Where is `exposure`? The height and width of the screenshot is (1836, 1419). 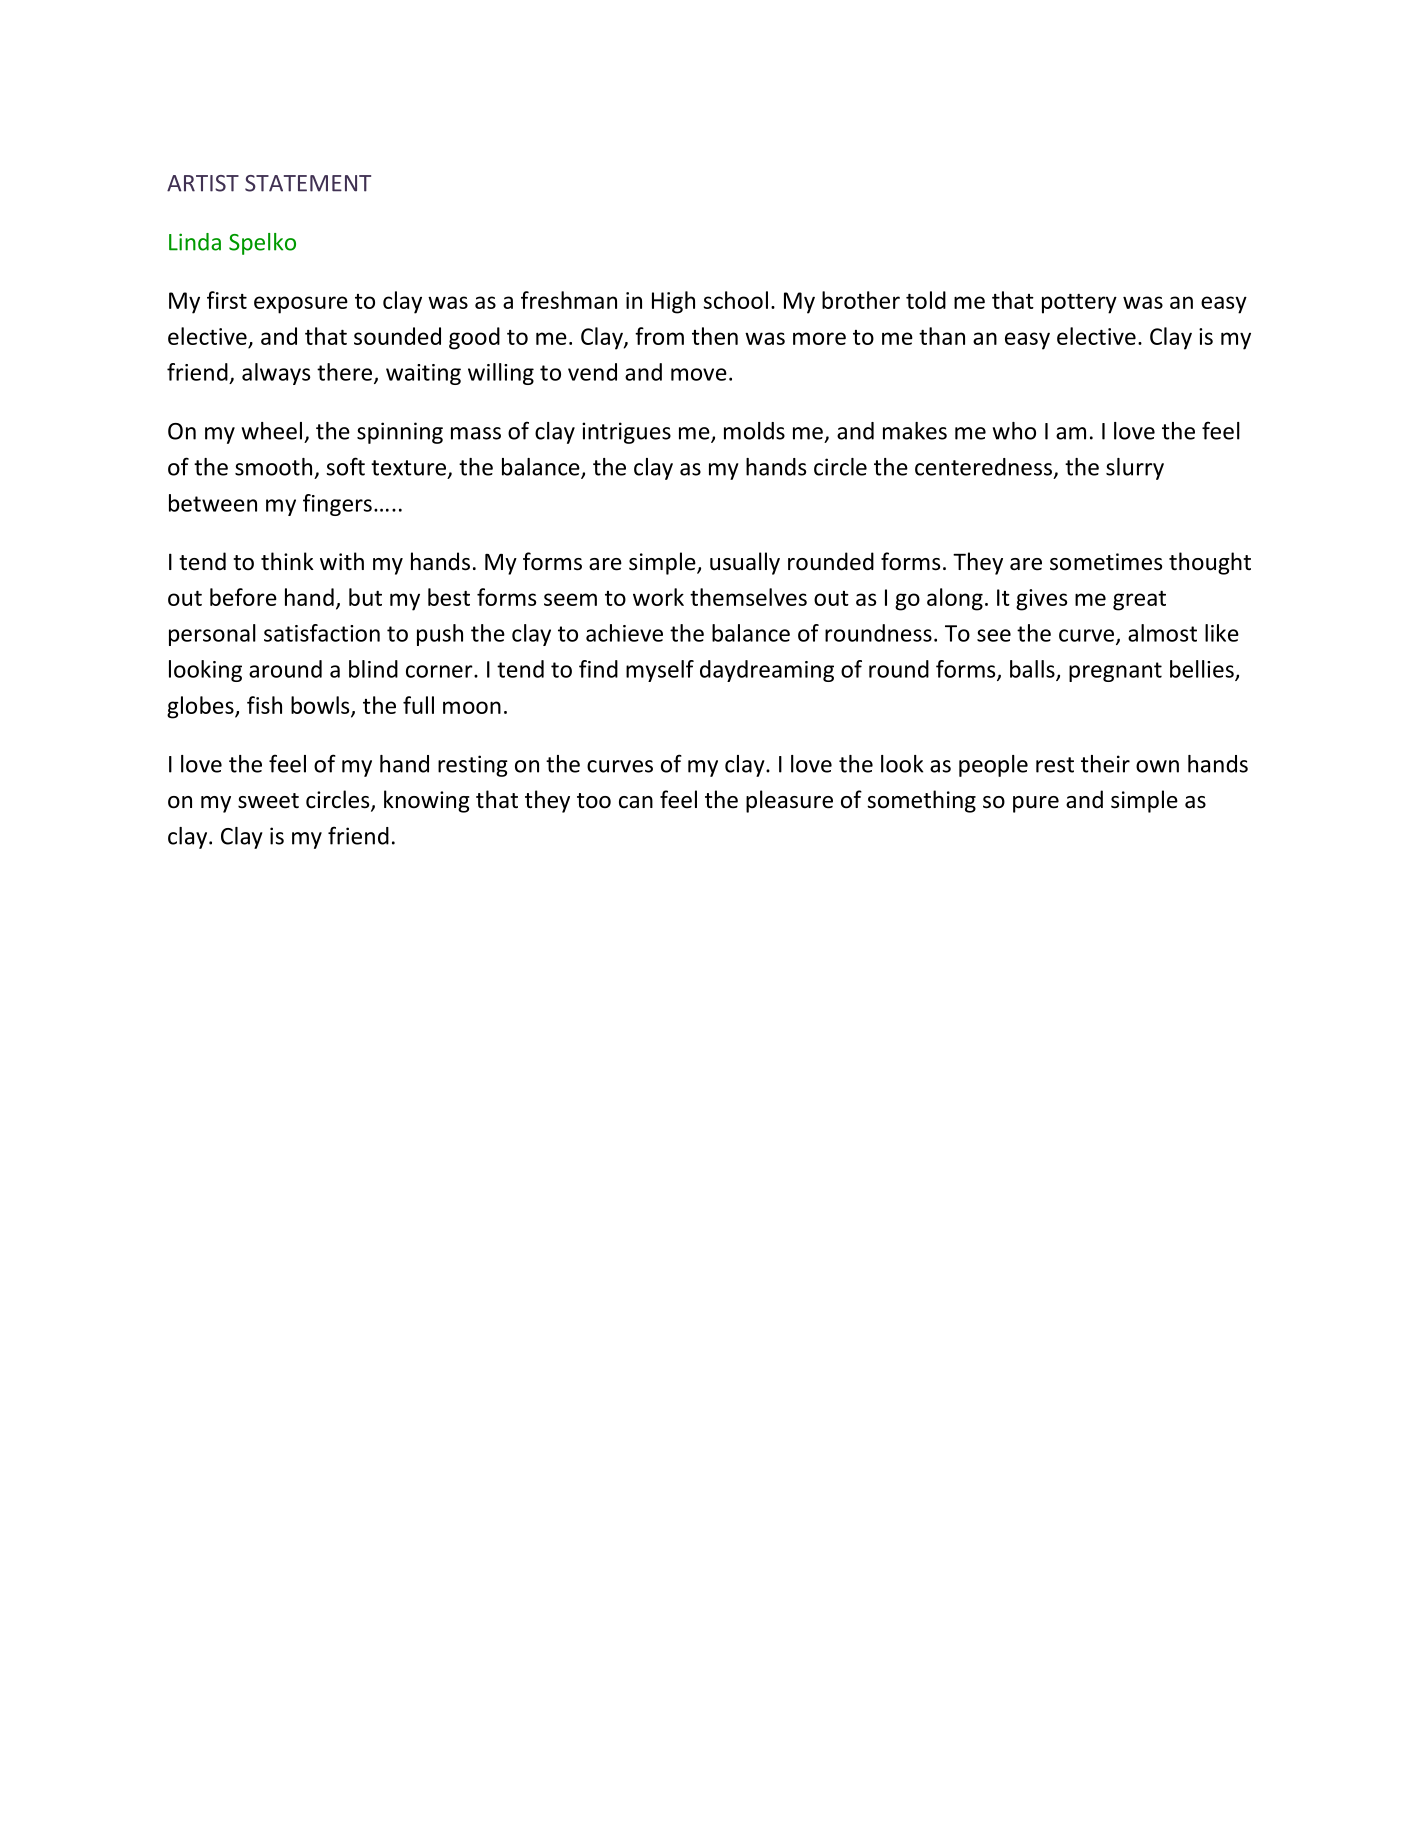
exposure is located at coordinates (301, 305).
